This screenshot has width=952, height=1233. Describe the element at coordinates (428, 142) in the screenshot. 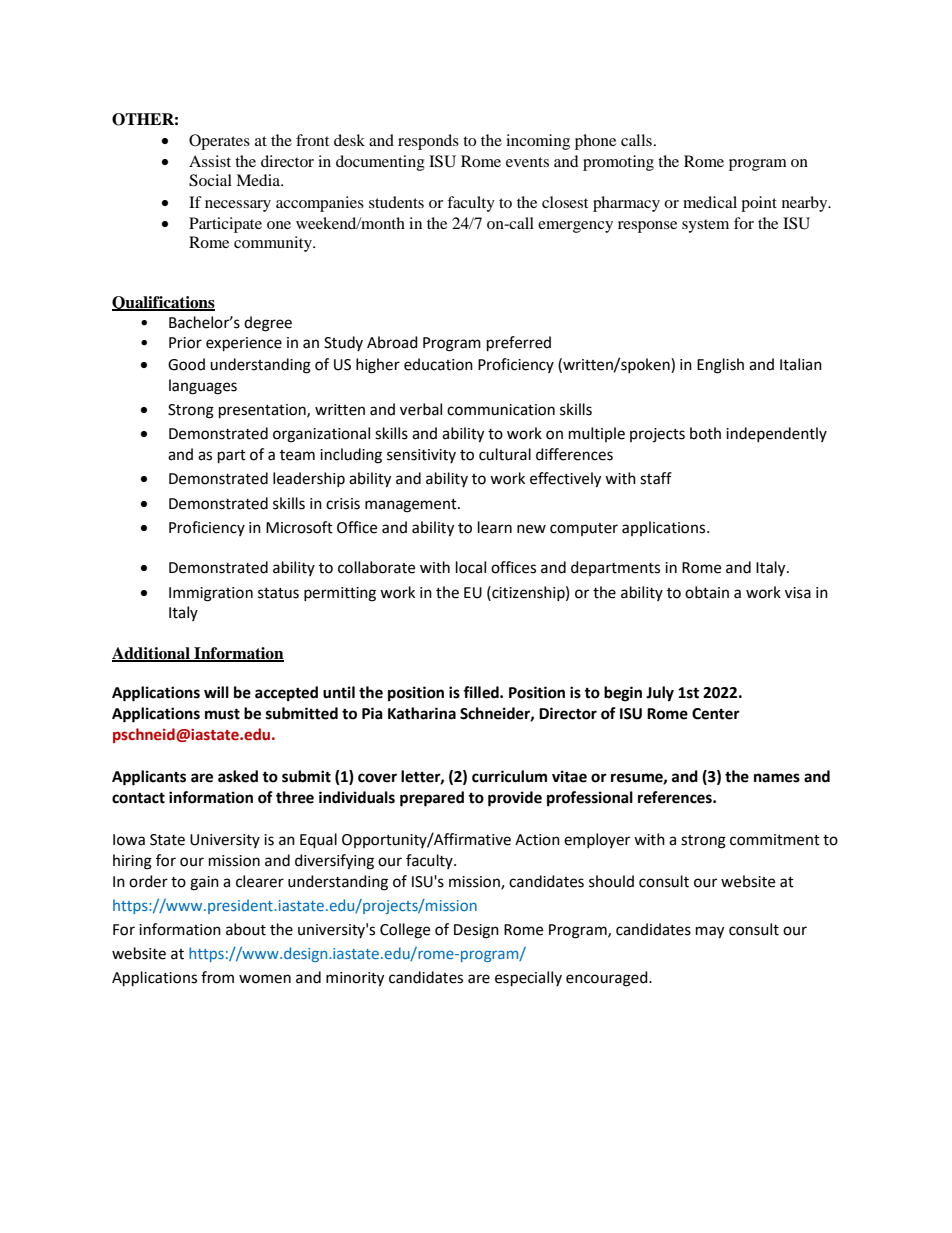

I see `responds` at that location.
